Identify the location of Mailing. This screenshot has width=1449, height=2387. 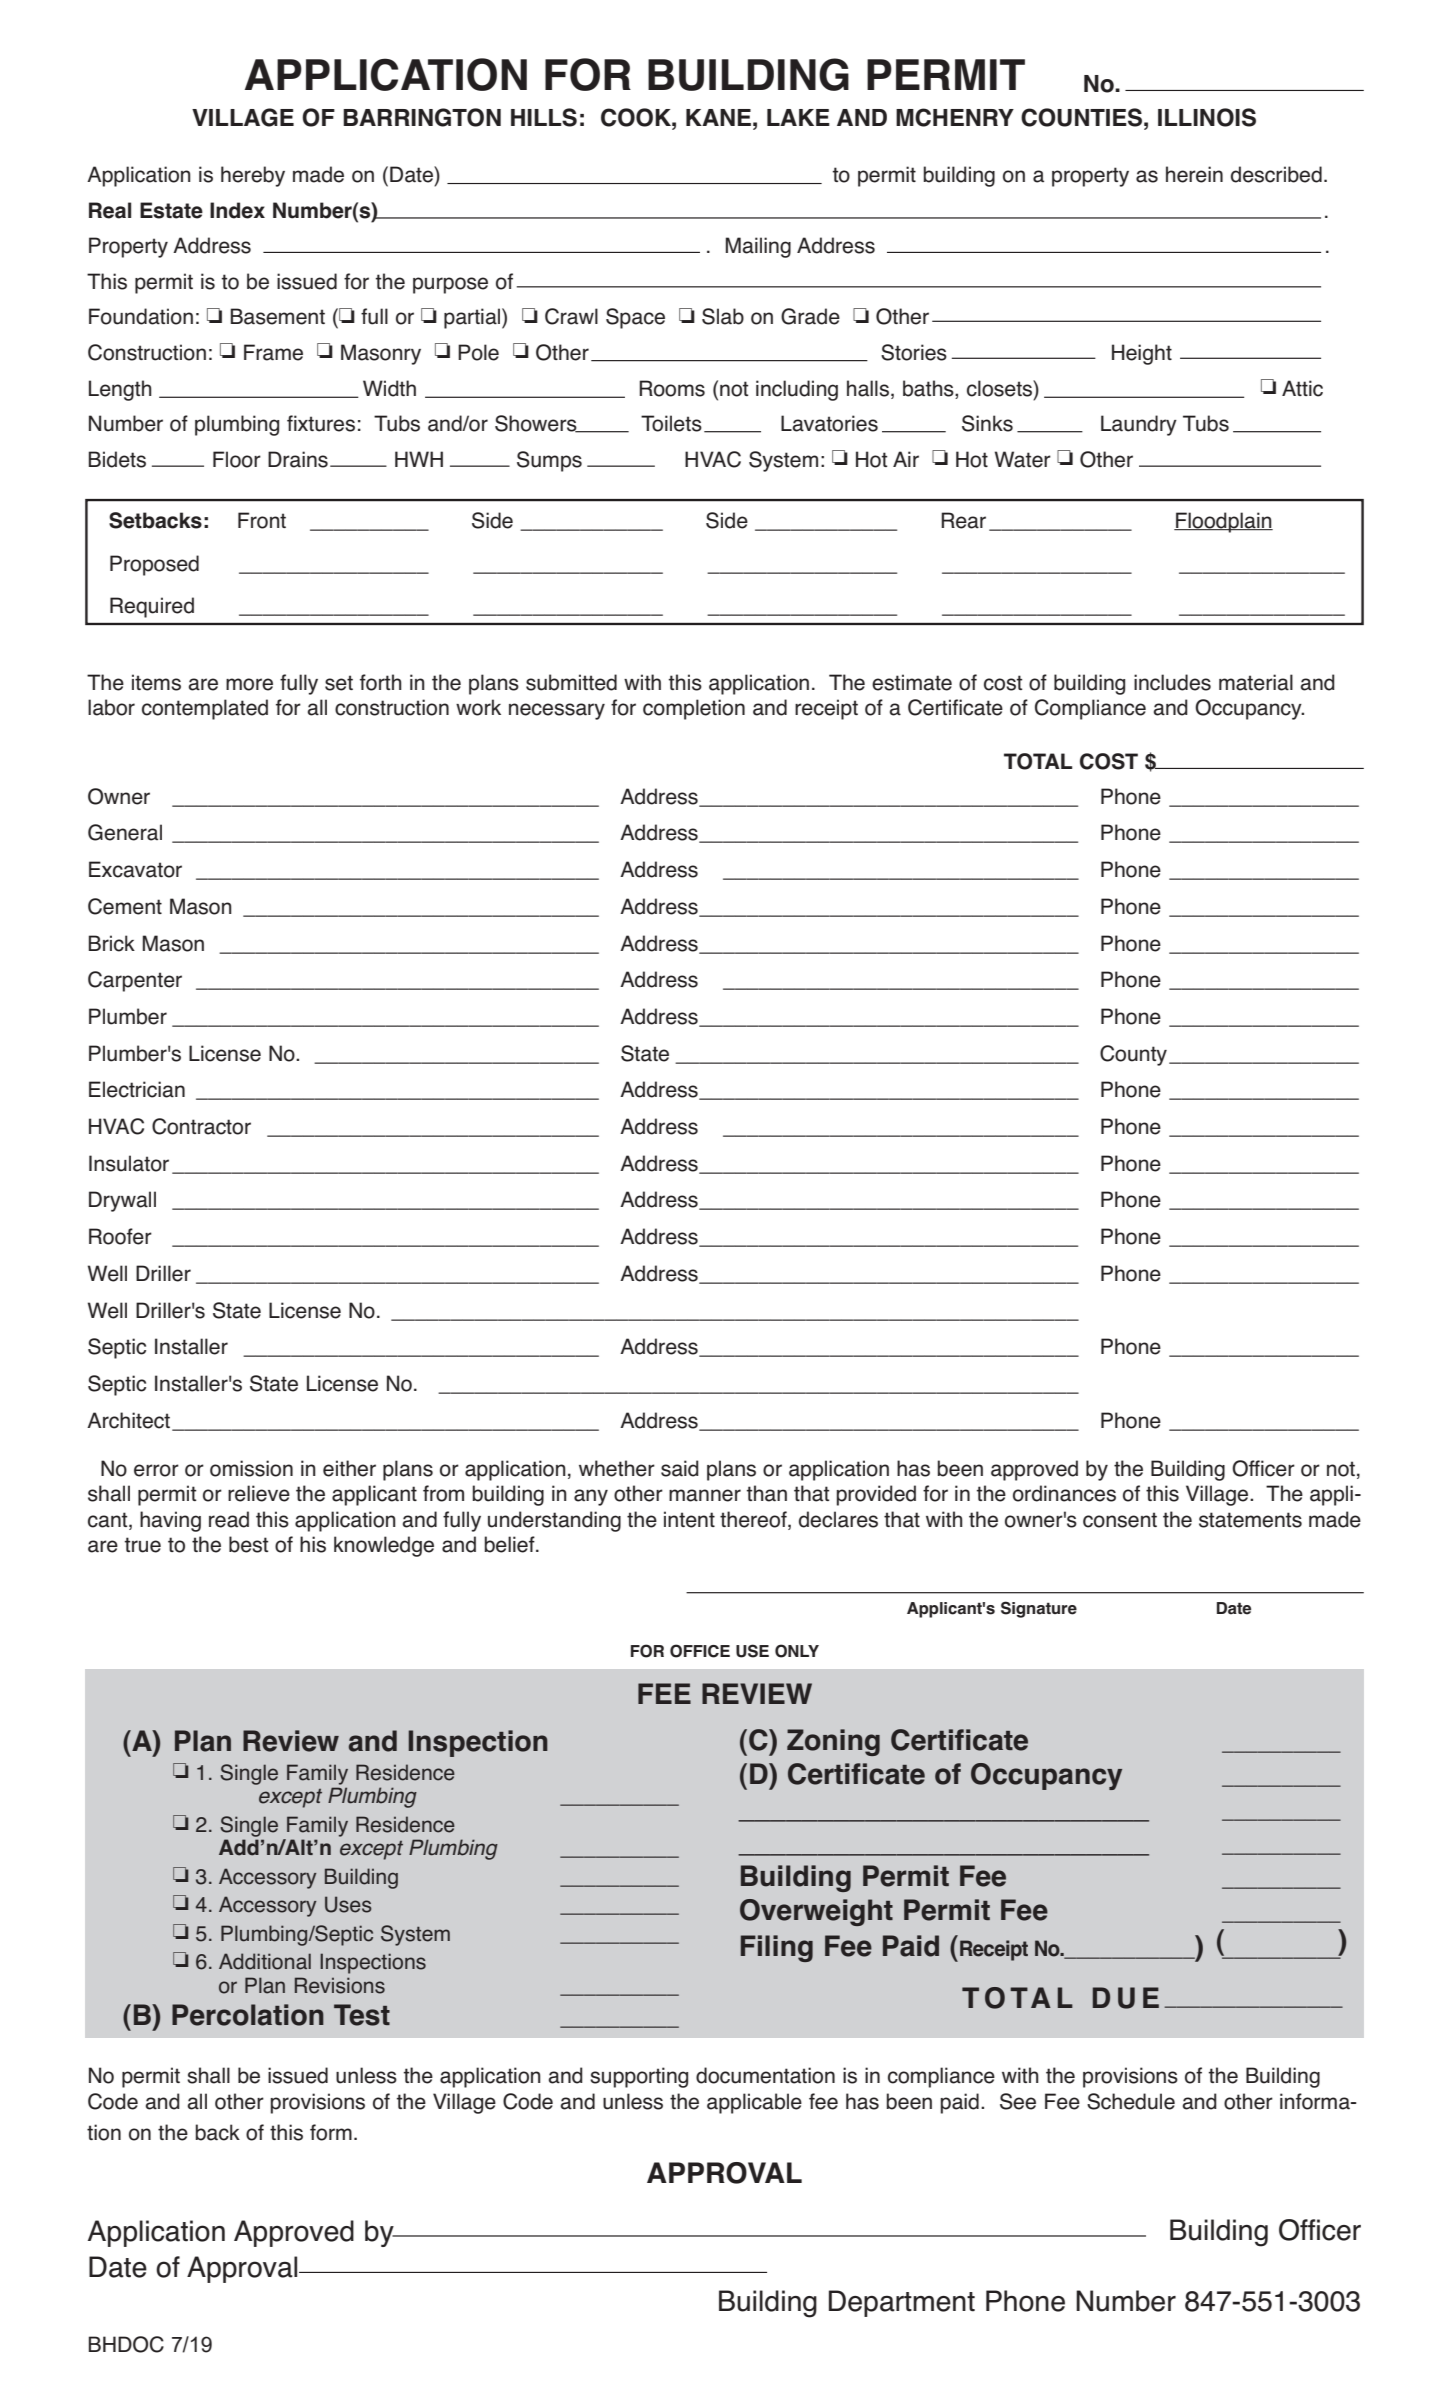
(758, 247).
